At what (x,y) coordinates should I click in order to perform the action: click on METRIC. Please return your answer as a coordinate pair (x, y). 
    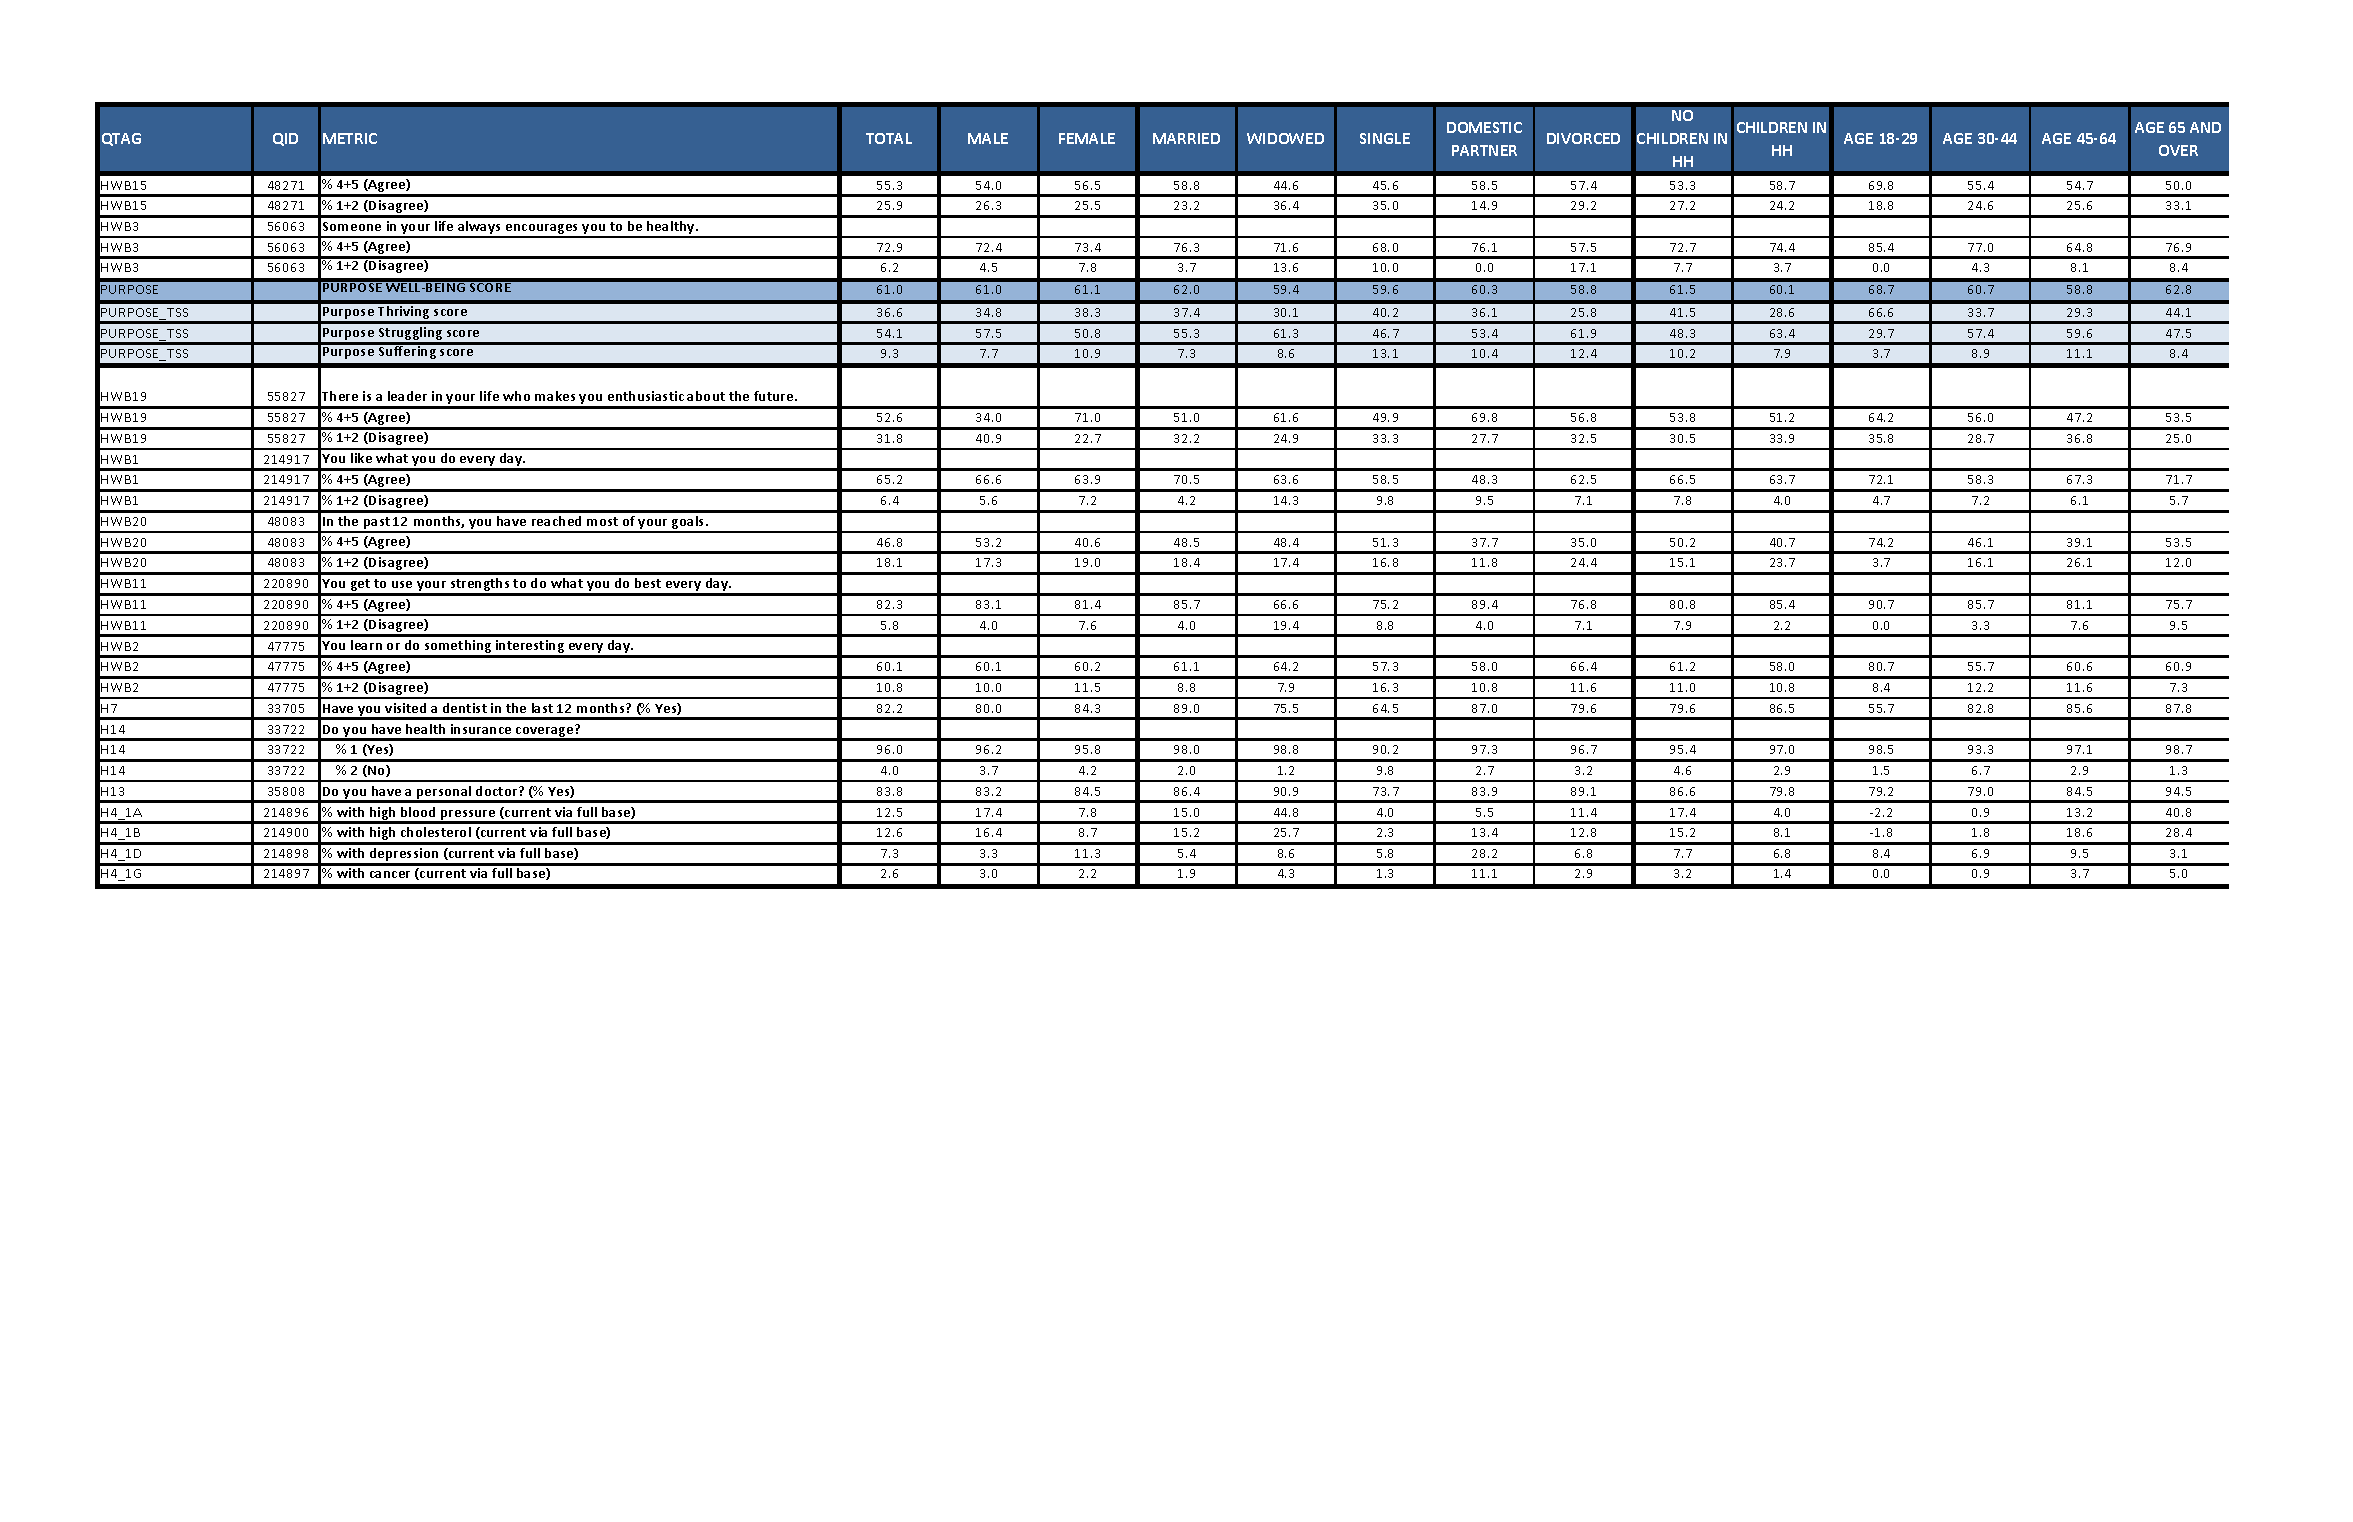
    Looking at the image, I should click on (350, 138).
